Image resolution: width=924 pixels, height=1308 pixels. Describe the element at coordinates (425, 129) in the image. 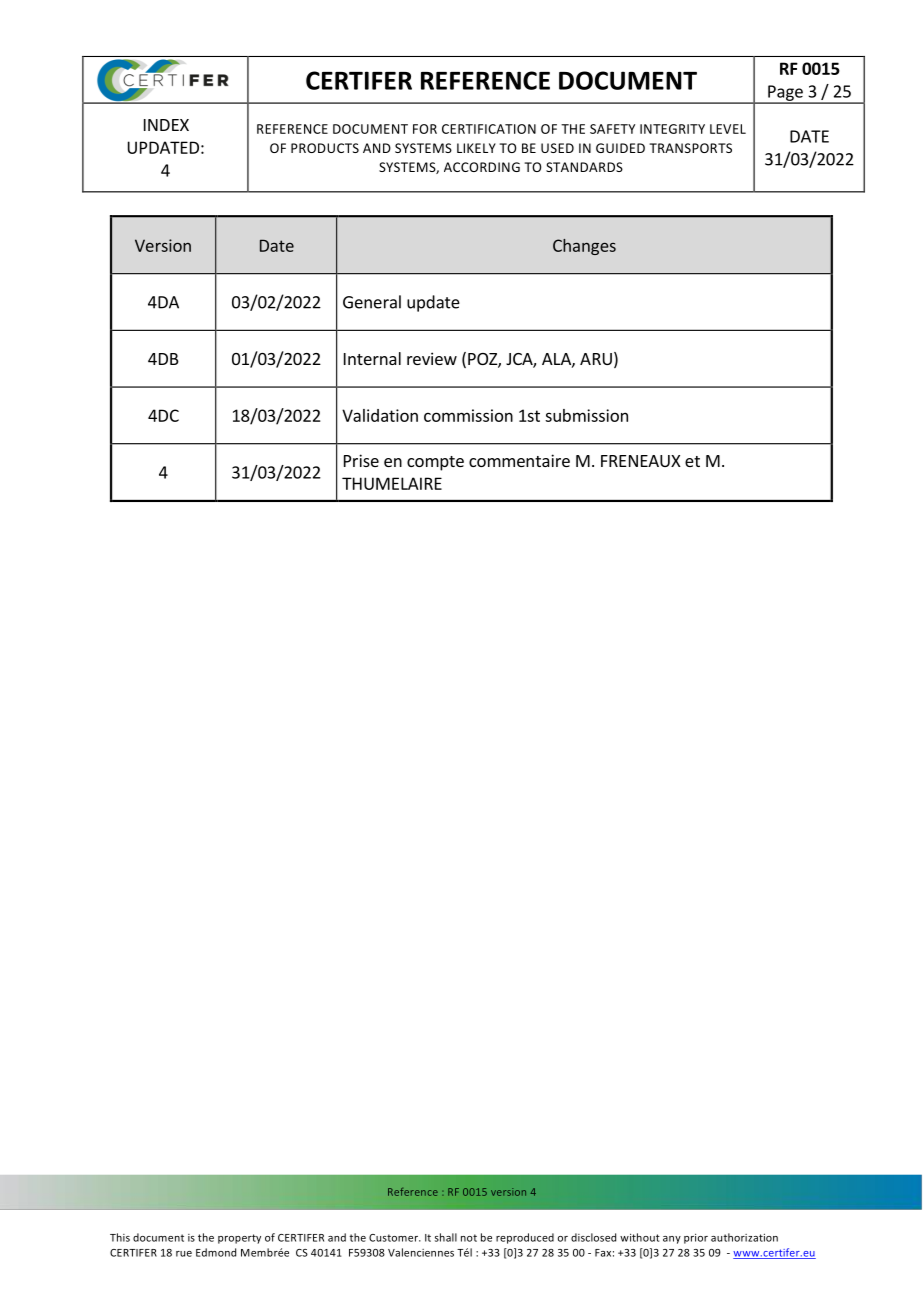

I see `FOR` at that location.
